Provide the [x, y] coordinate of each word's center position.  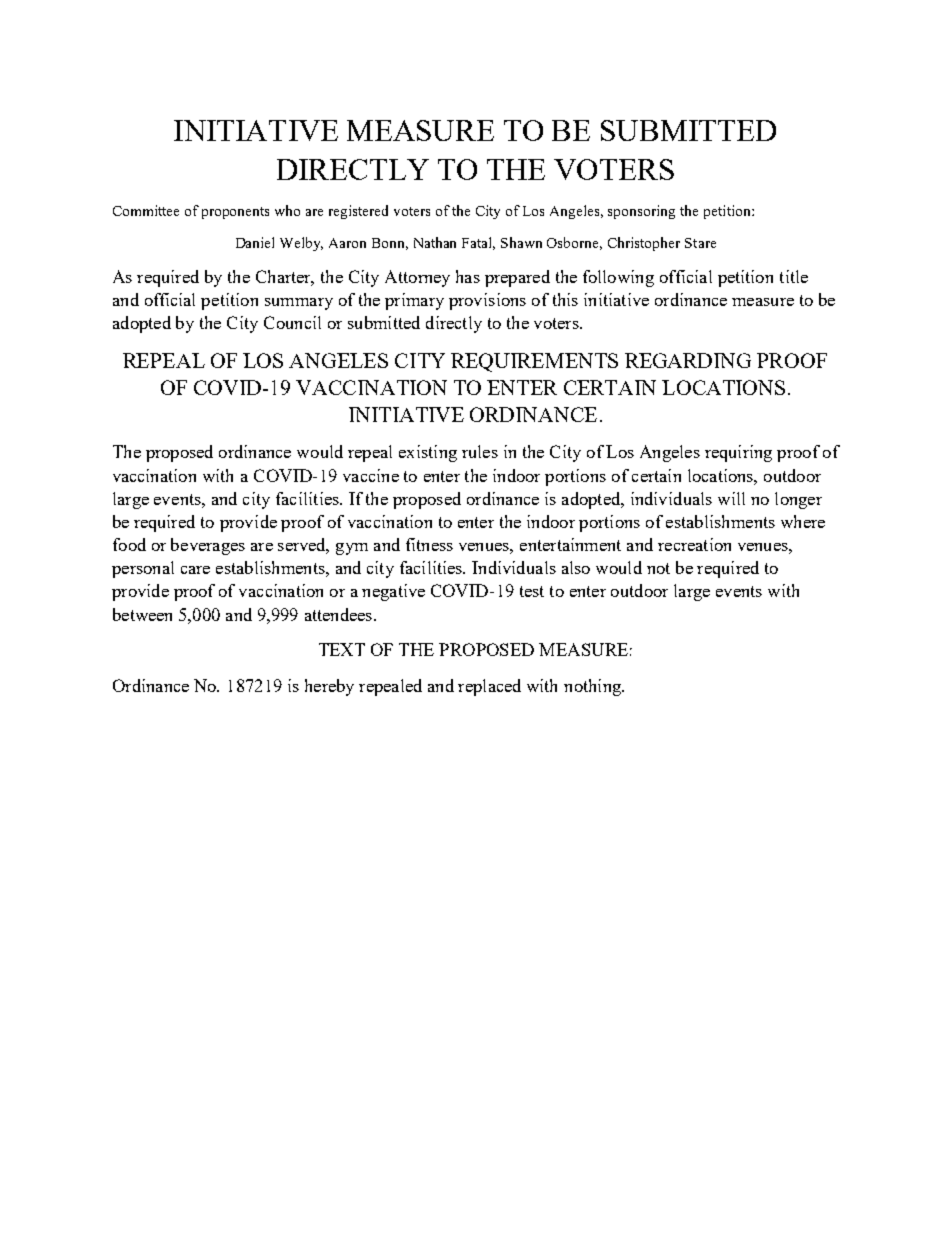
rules [480, 451]
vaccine [371, 475]
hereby [329, 687]
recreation [694, 544]
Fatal [478, 243]
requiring [738, 453]
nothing [593, 687]
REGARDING [688, 360]
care [195, 570]
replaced [489, 687]
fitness [429, 544]
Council [292, 322]
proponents [235, 213]
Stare [700, 243]
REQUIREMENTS [534, 362]
